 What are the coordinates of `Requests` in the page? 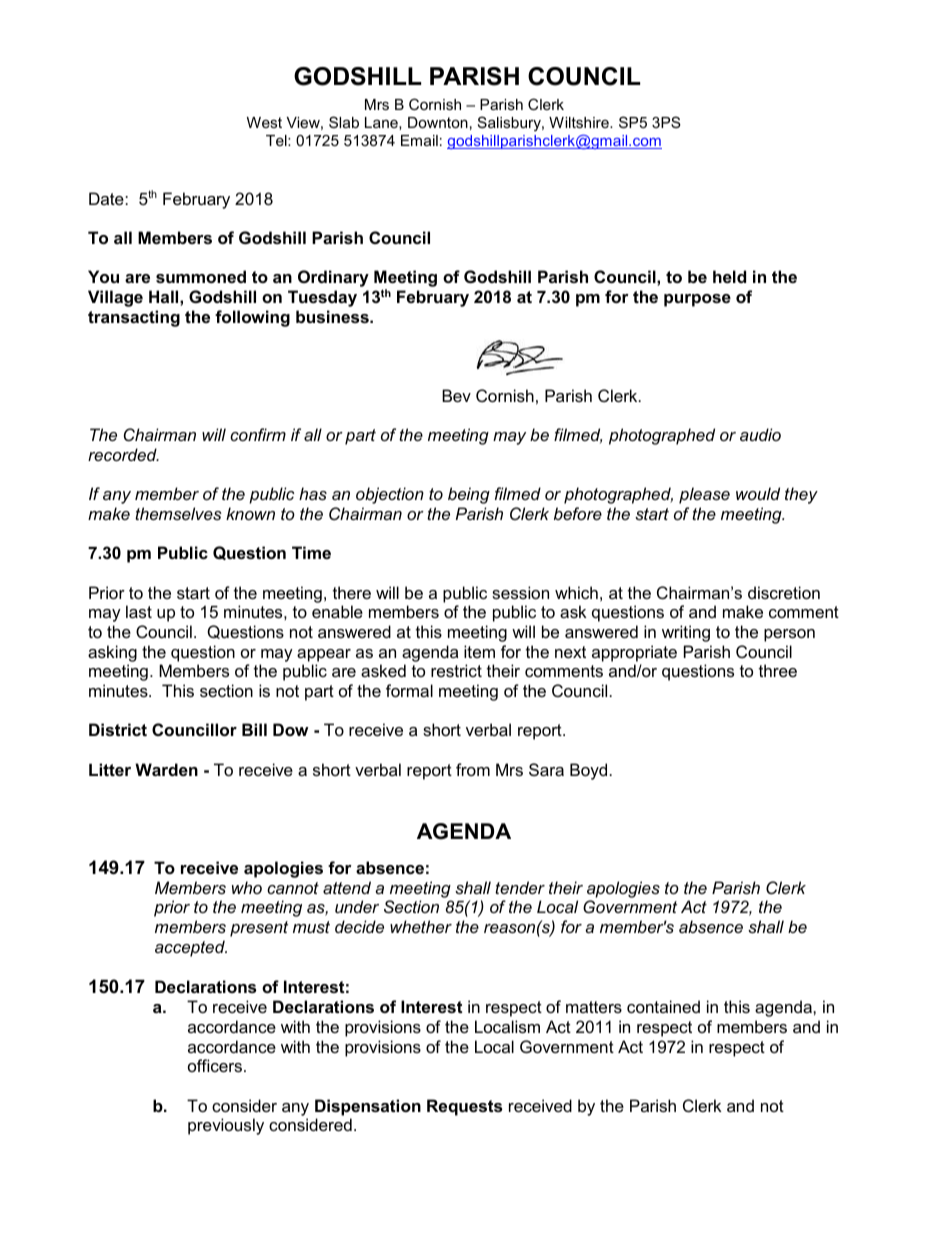 It's located at (464, 1107).
